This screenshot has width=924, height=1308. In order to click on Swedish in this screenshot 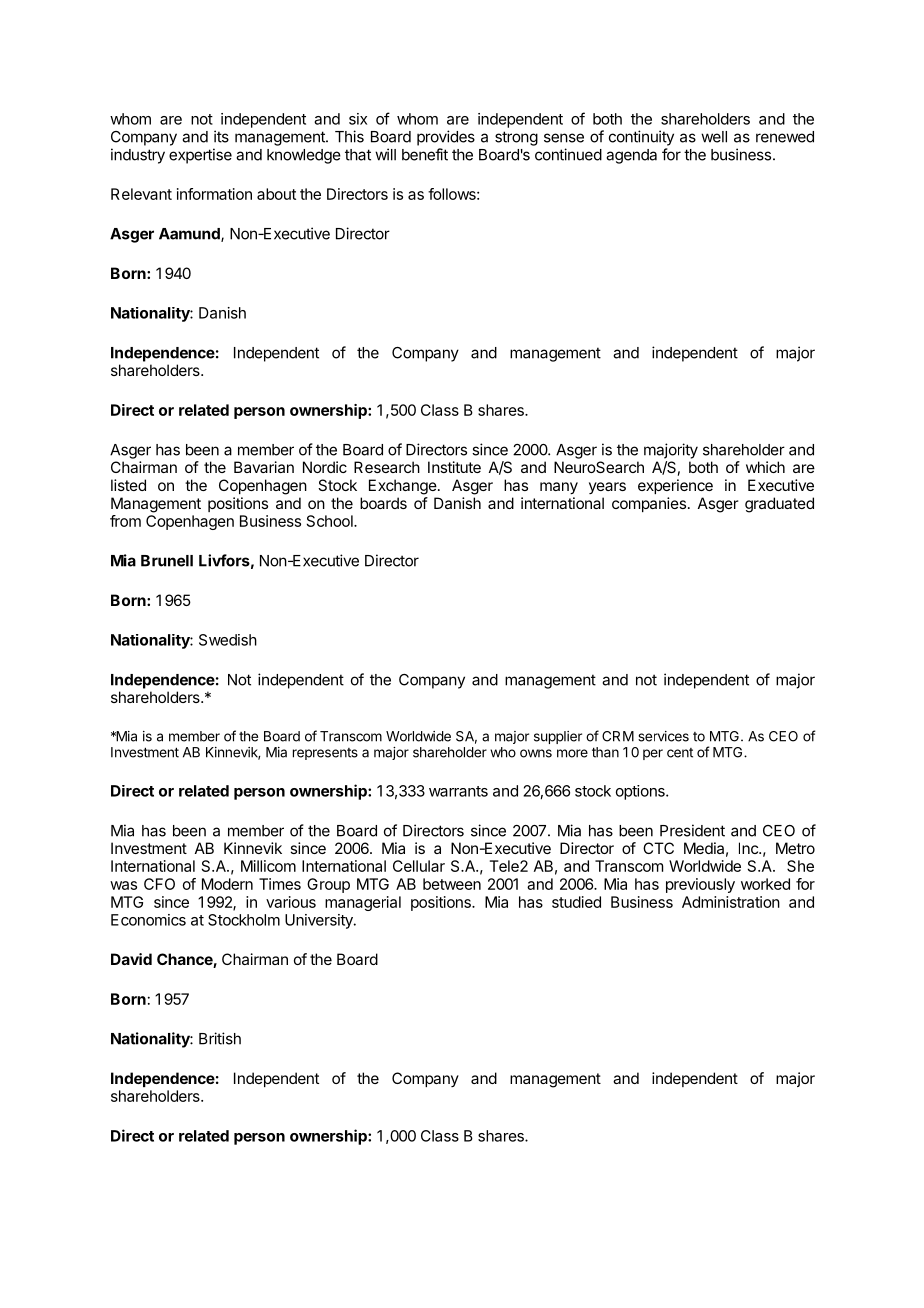, I will do `click(228, 640)`.
